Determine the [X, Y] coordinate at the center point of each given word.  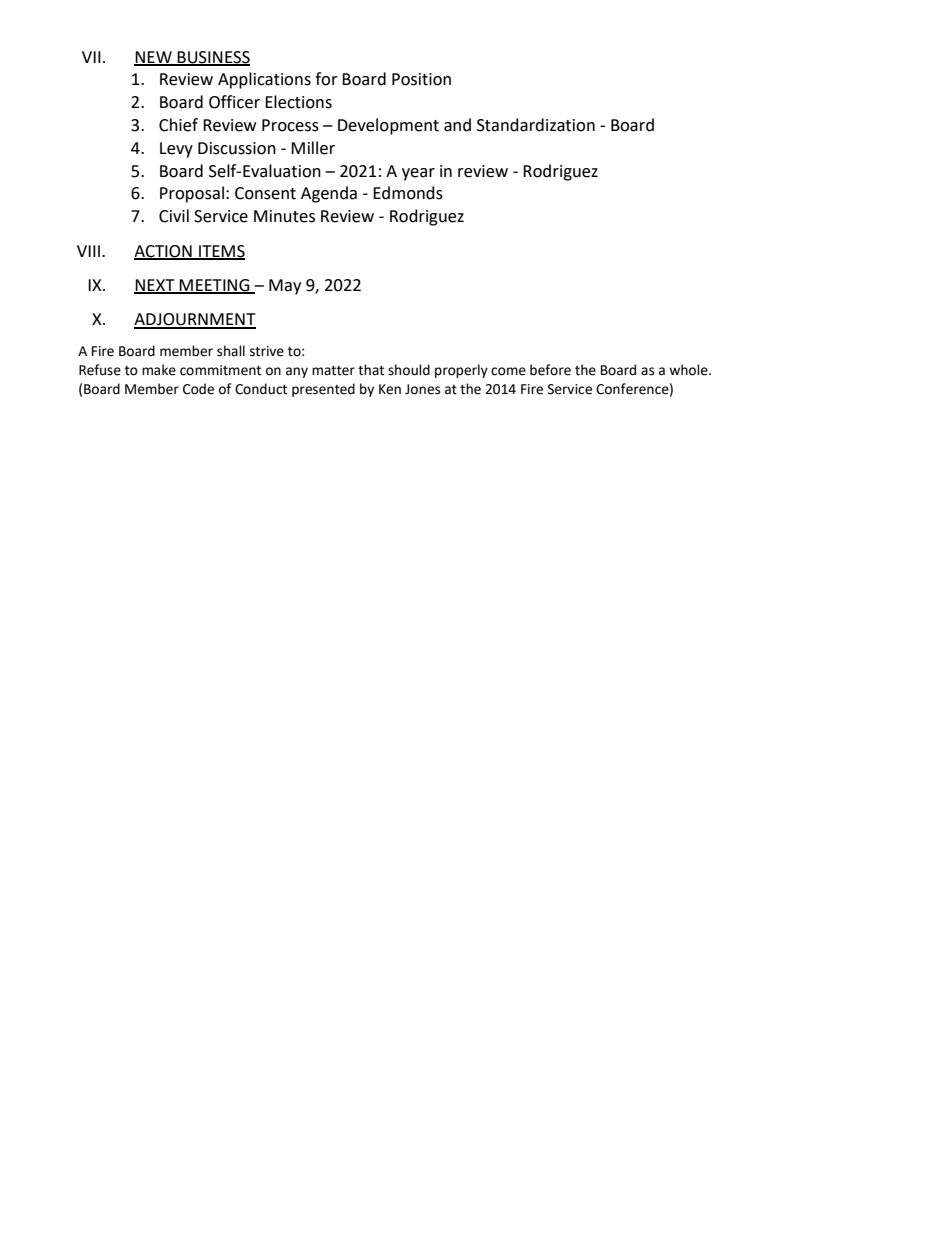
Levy [176, 150]
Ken [390, 389]
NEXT [155, 286]
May [285, 287]
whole [689, 370]
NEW [154, 58]
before [550, 370]
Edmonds [408, 193]
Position [421, 79]
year [418, 174]
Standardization [536, 125]
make [159, 370]
